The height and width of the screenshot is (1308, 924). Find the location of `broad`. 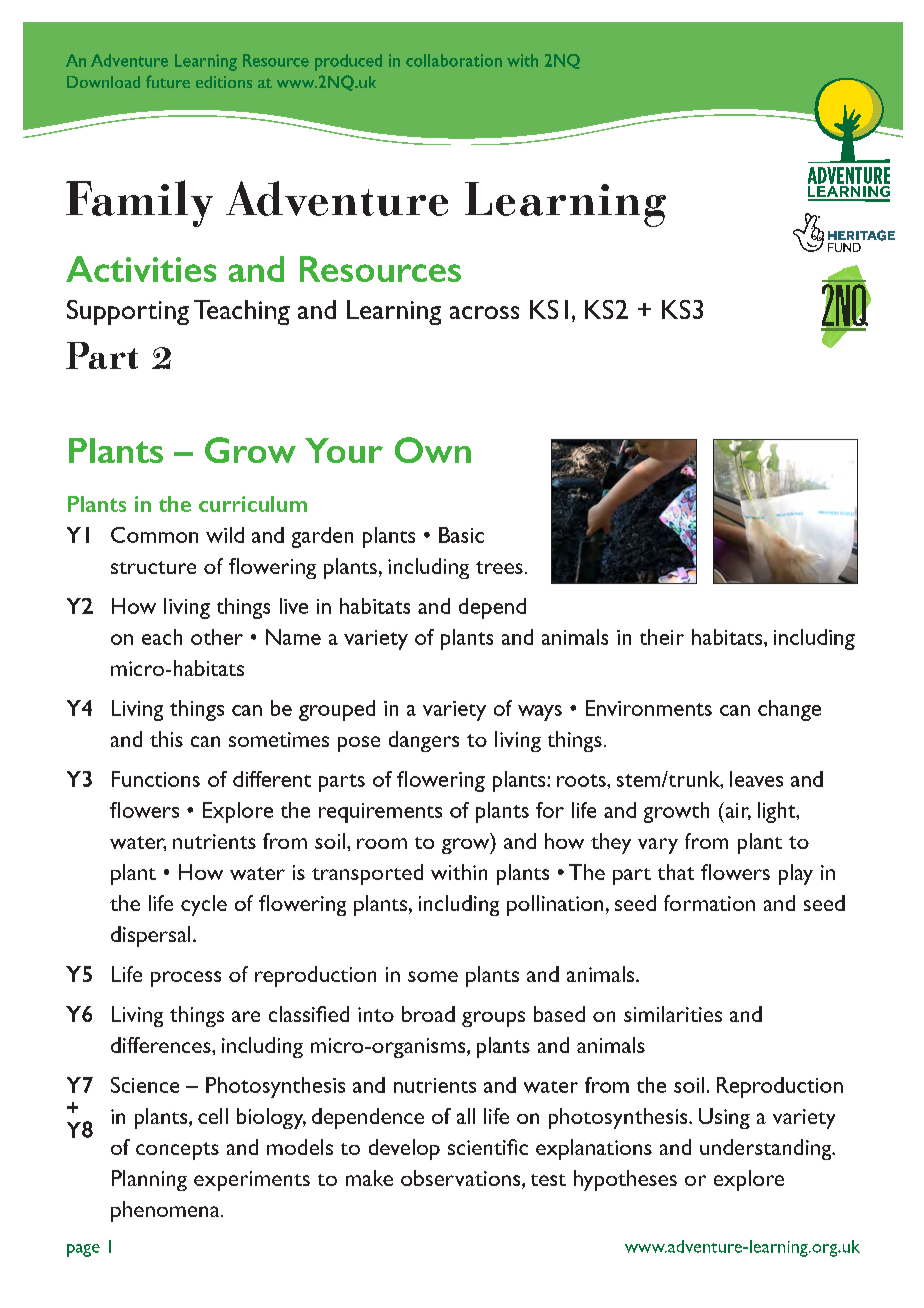

broad is located at coordinates (428, 1014).
